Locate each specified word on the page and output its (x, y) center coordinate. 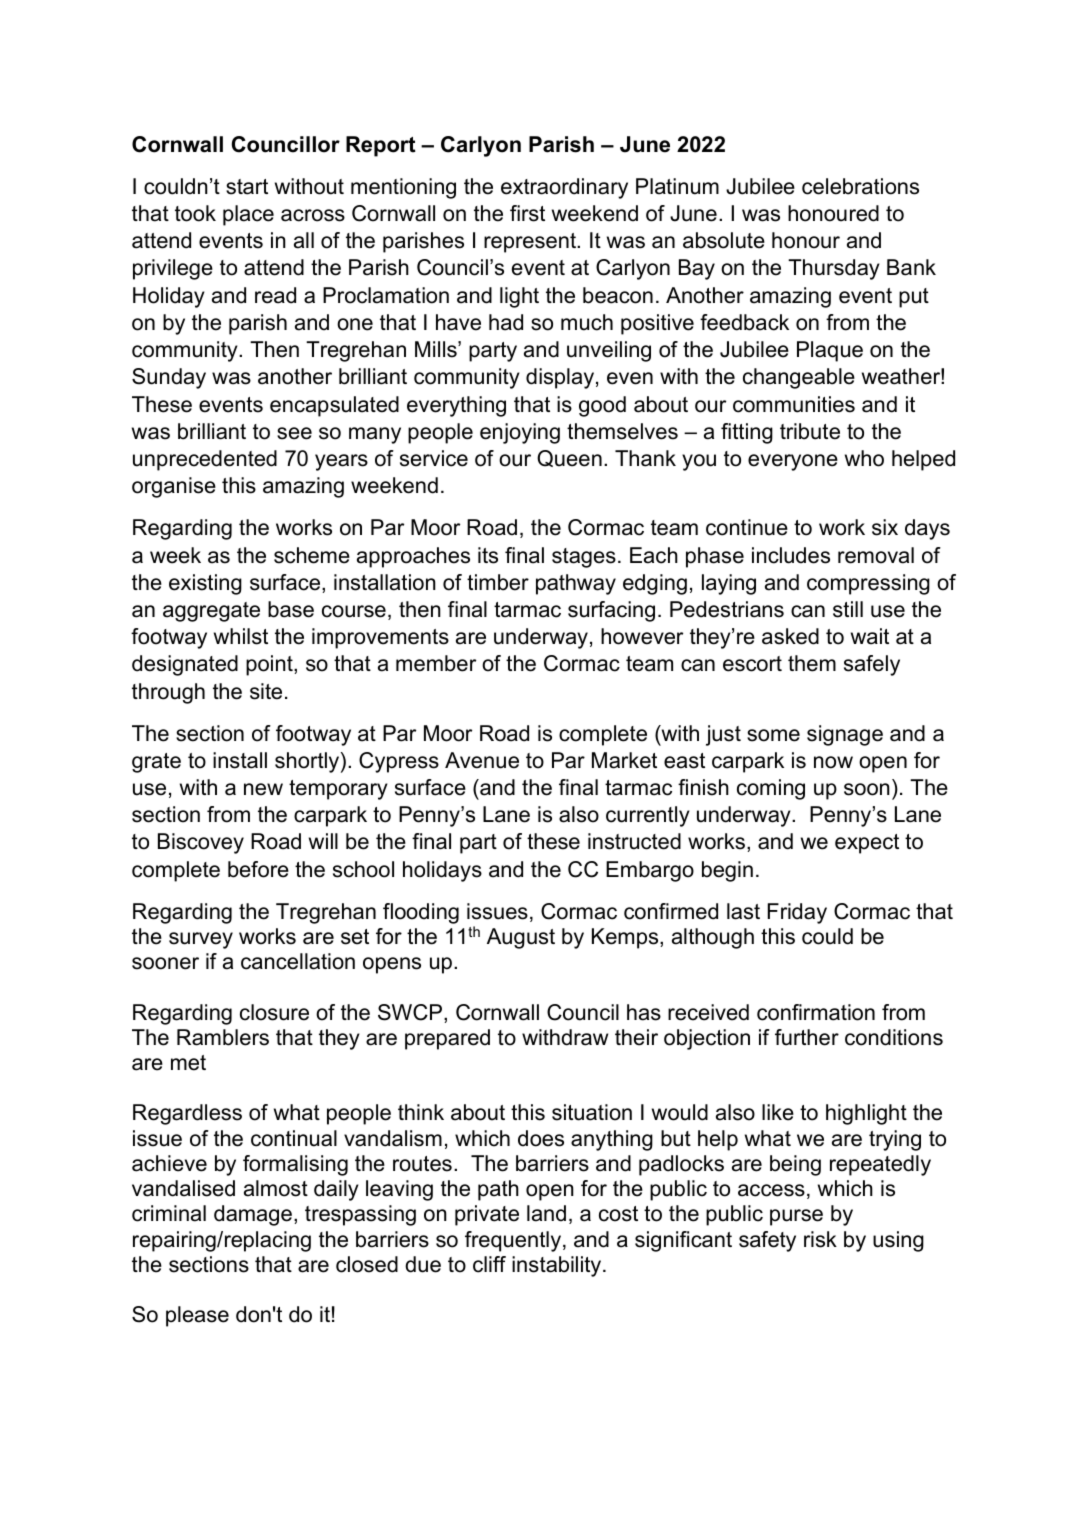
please (197, 1316)
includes (791, 555)
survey (201, 940)
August (521, 938)
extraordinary (564, 188)
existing (205, 584)
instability (558, 1266)
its (488, 555)
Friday (797, 913)
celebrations (860, 186)
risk (820, 1239)
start (247, 187)
